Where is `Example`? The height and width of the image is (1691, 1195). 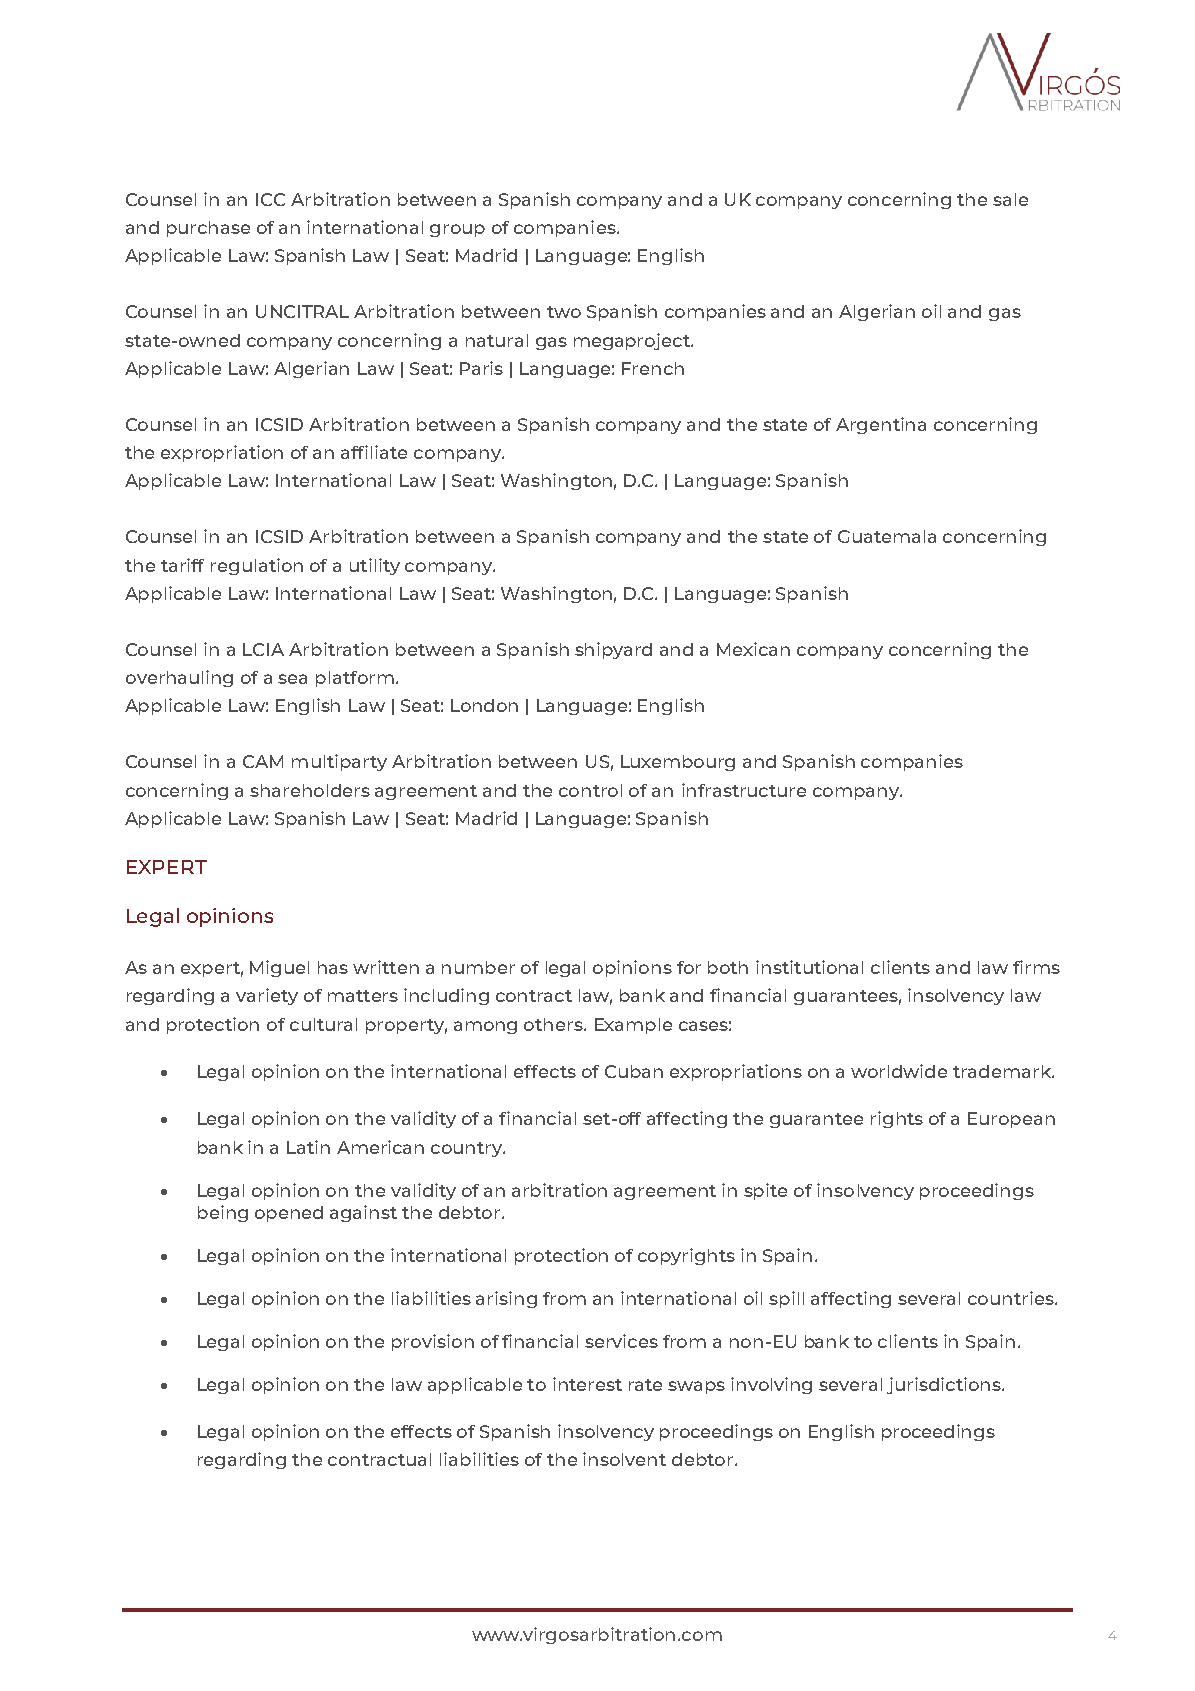 Example is located at coordinates (633, 1026).
